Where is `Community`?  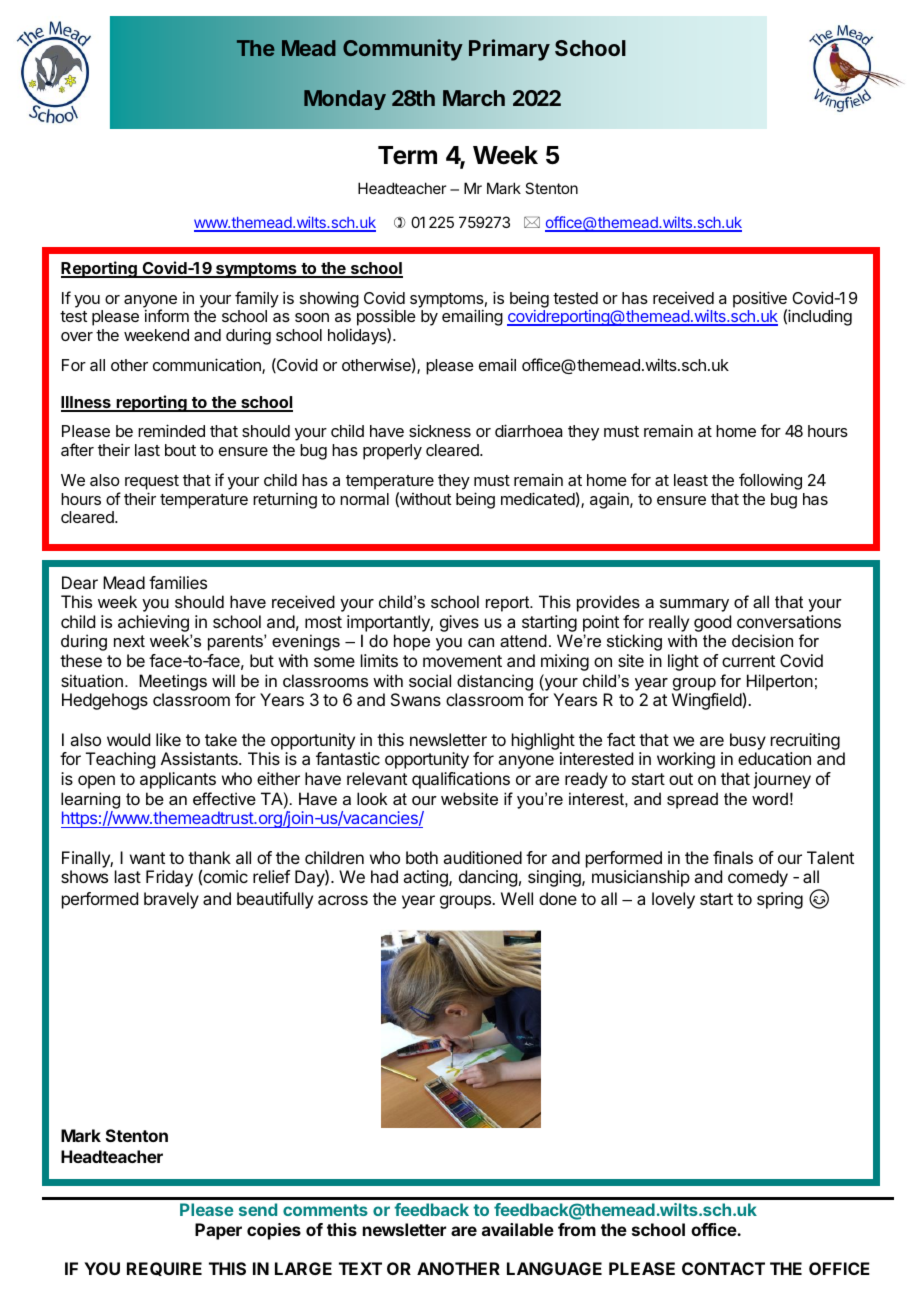 Community is located at coordinates (402, 50).
